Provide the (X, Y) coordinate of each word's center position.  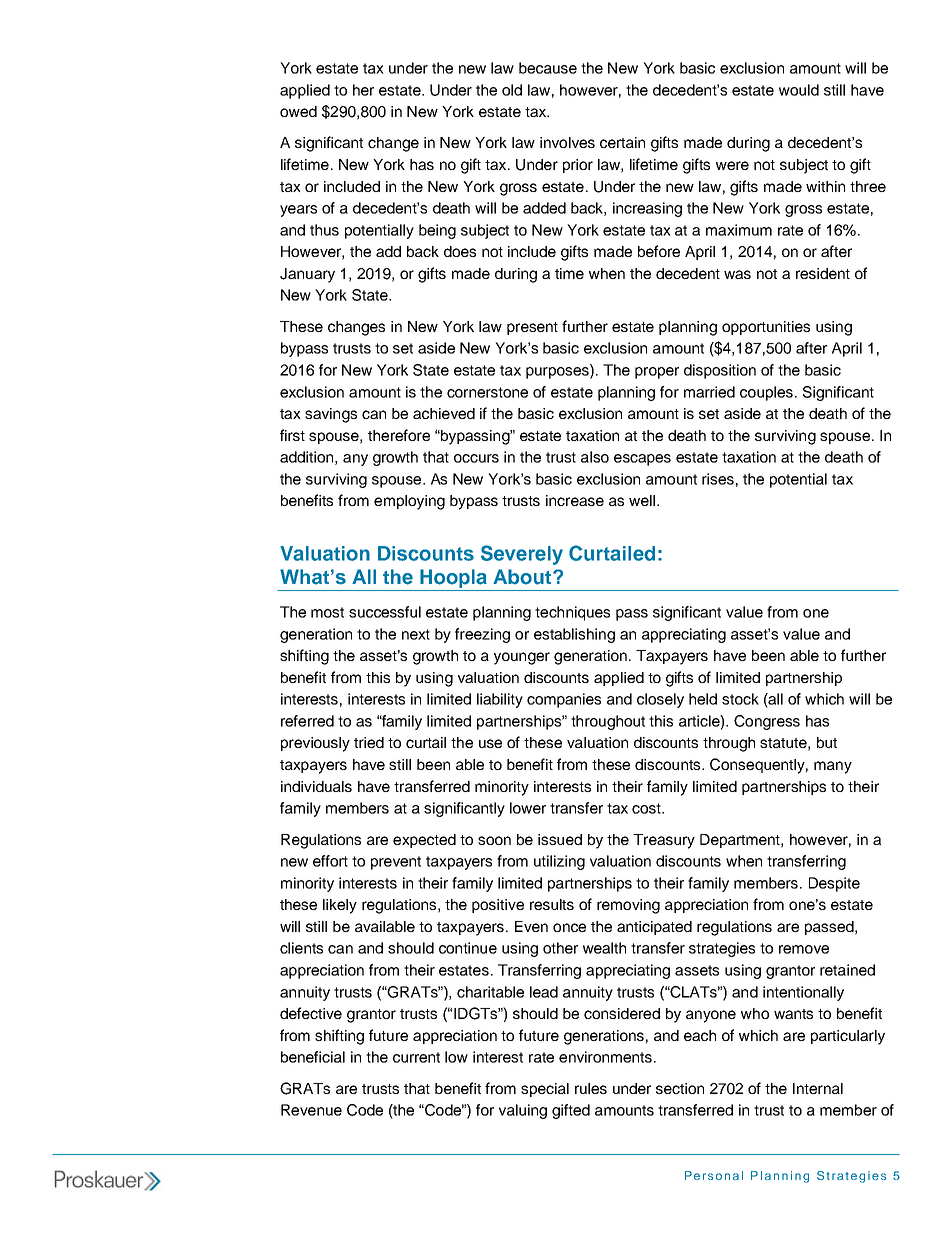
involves (567, 142)
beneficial (313, 1057)
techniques (572, 613)
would (799, 90)
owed (298, 111)
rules (591, 1088)
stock (740, 699)
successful (385, 612)
